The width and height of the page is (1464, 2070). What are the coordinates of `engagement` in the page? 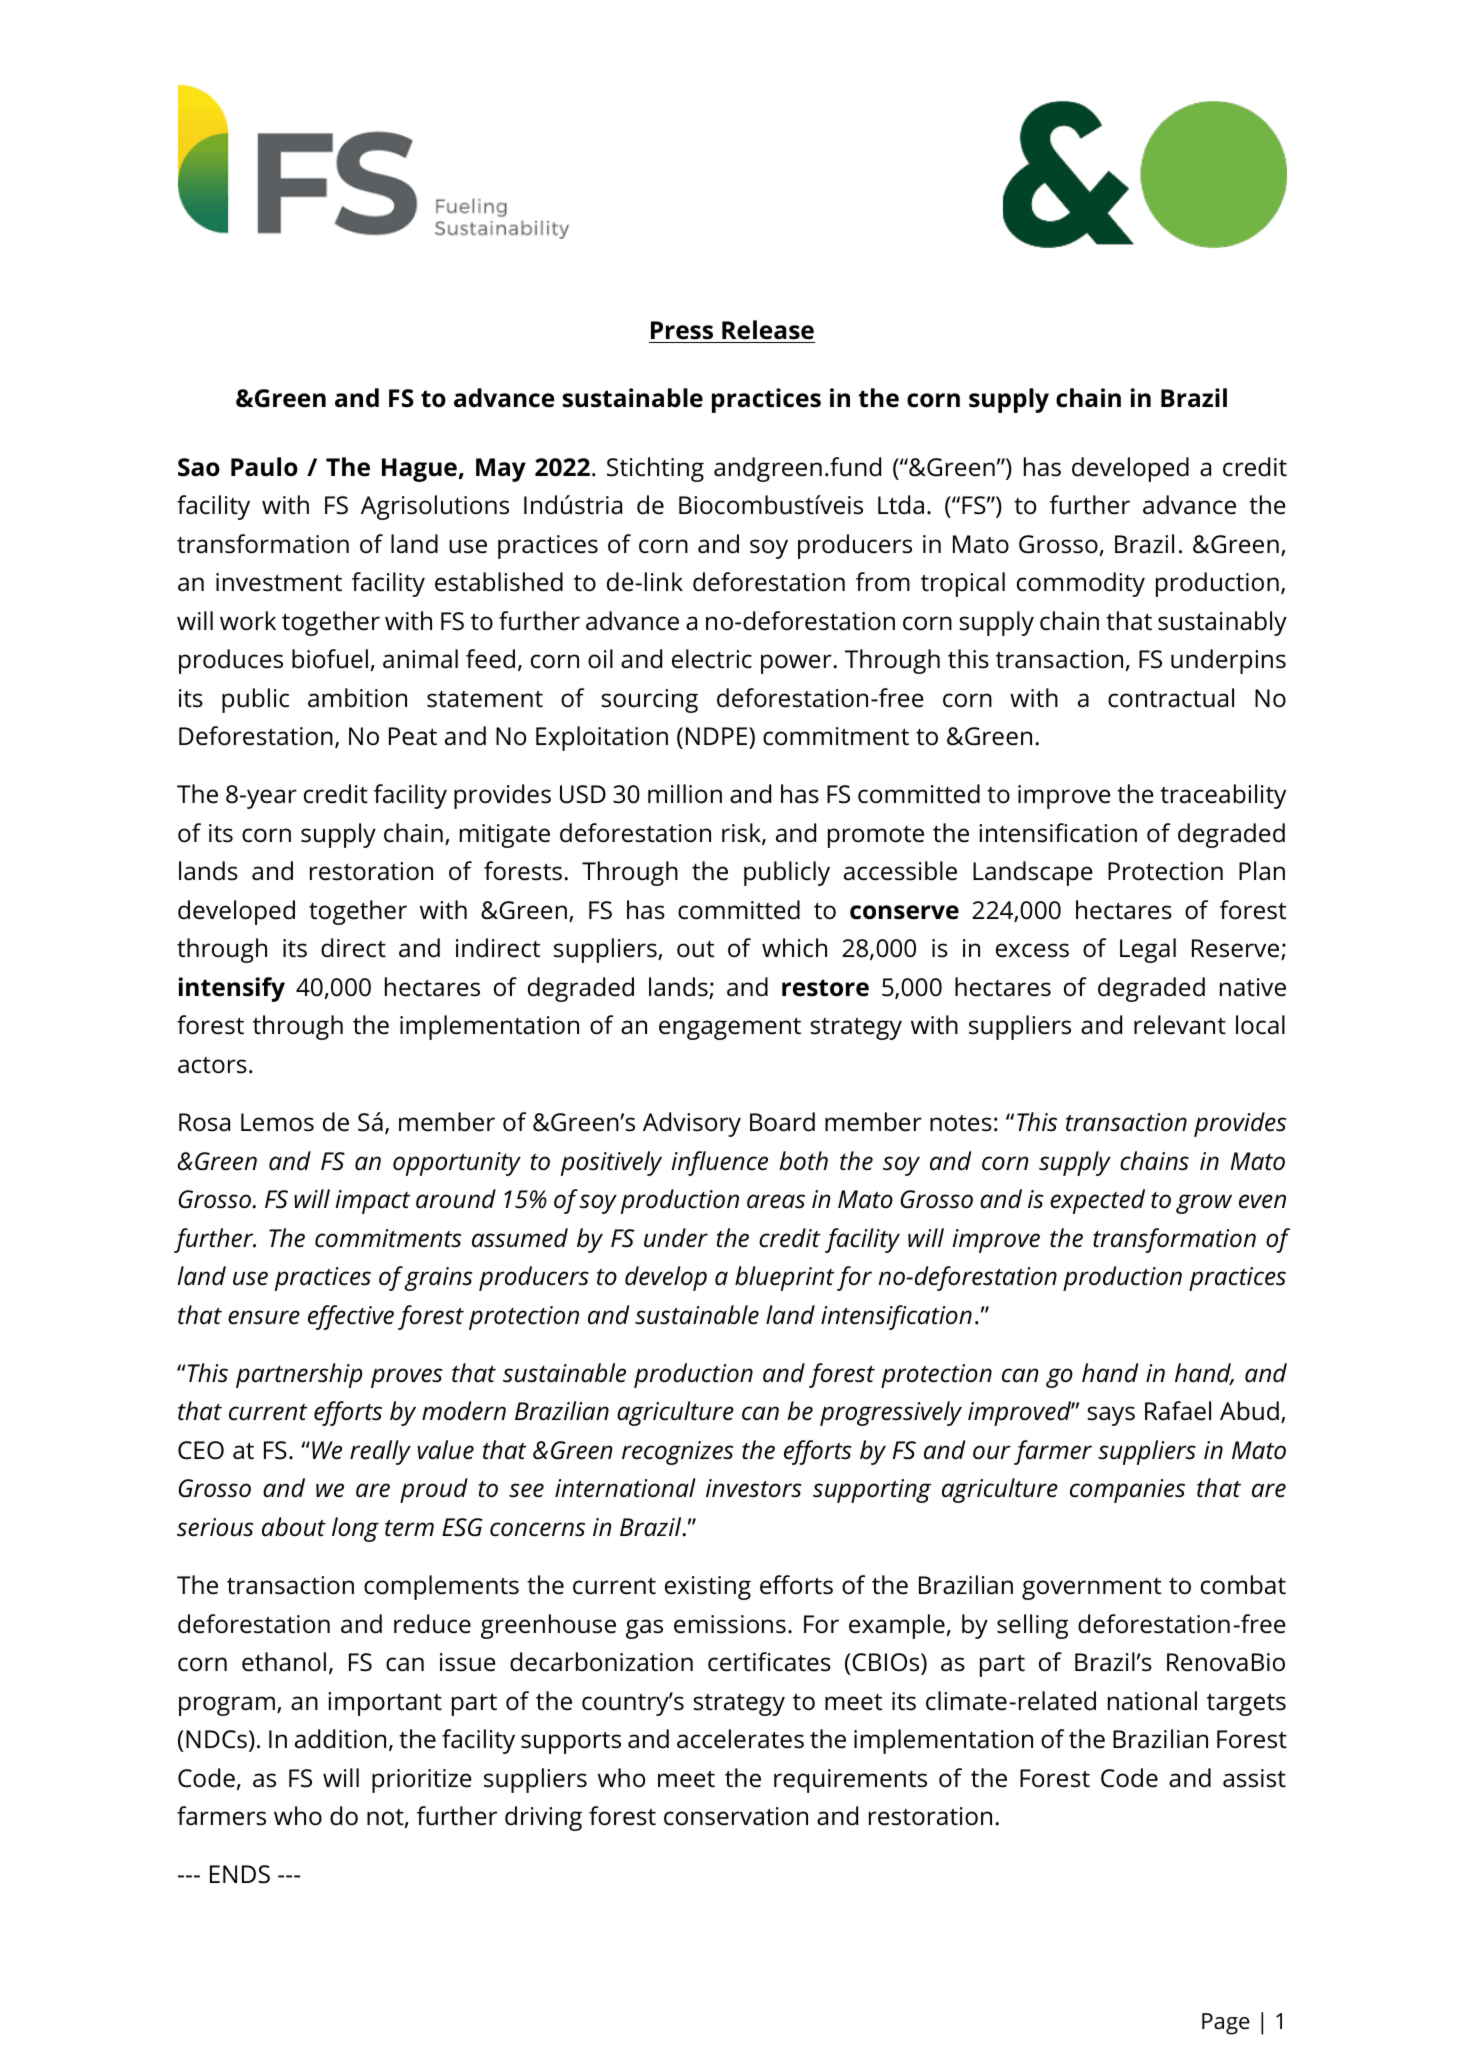 It's located at (730, 1029).
